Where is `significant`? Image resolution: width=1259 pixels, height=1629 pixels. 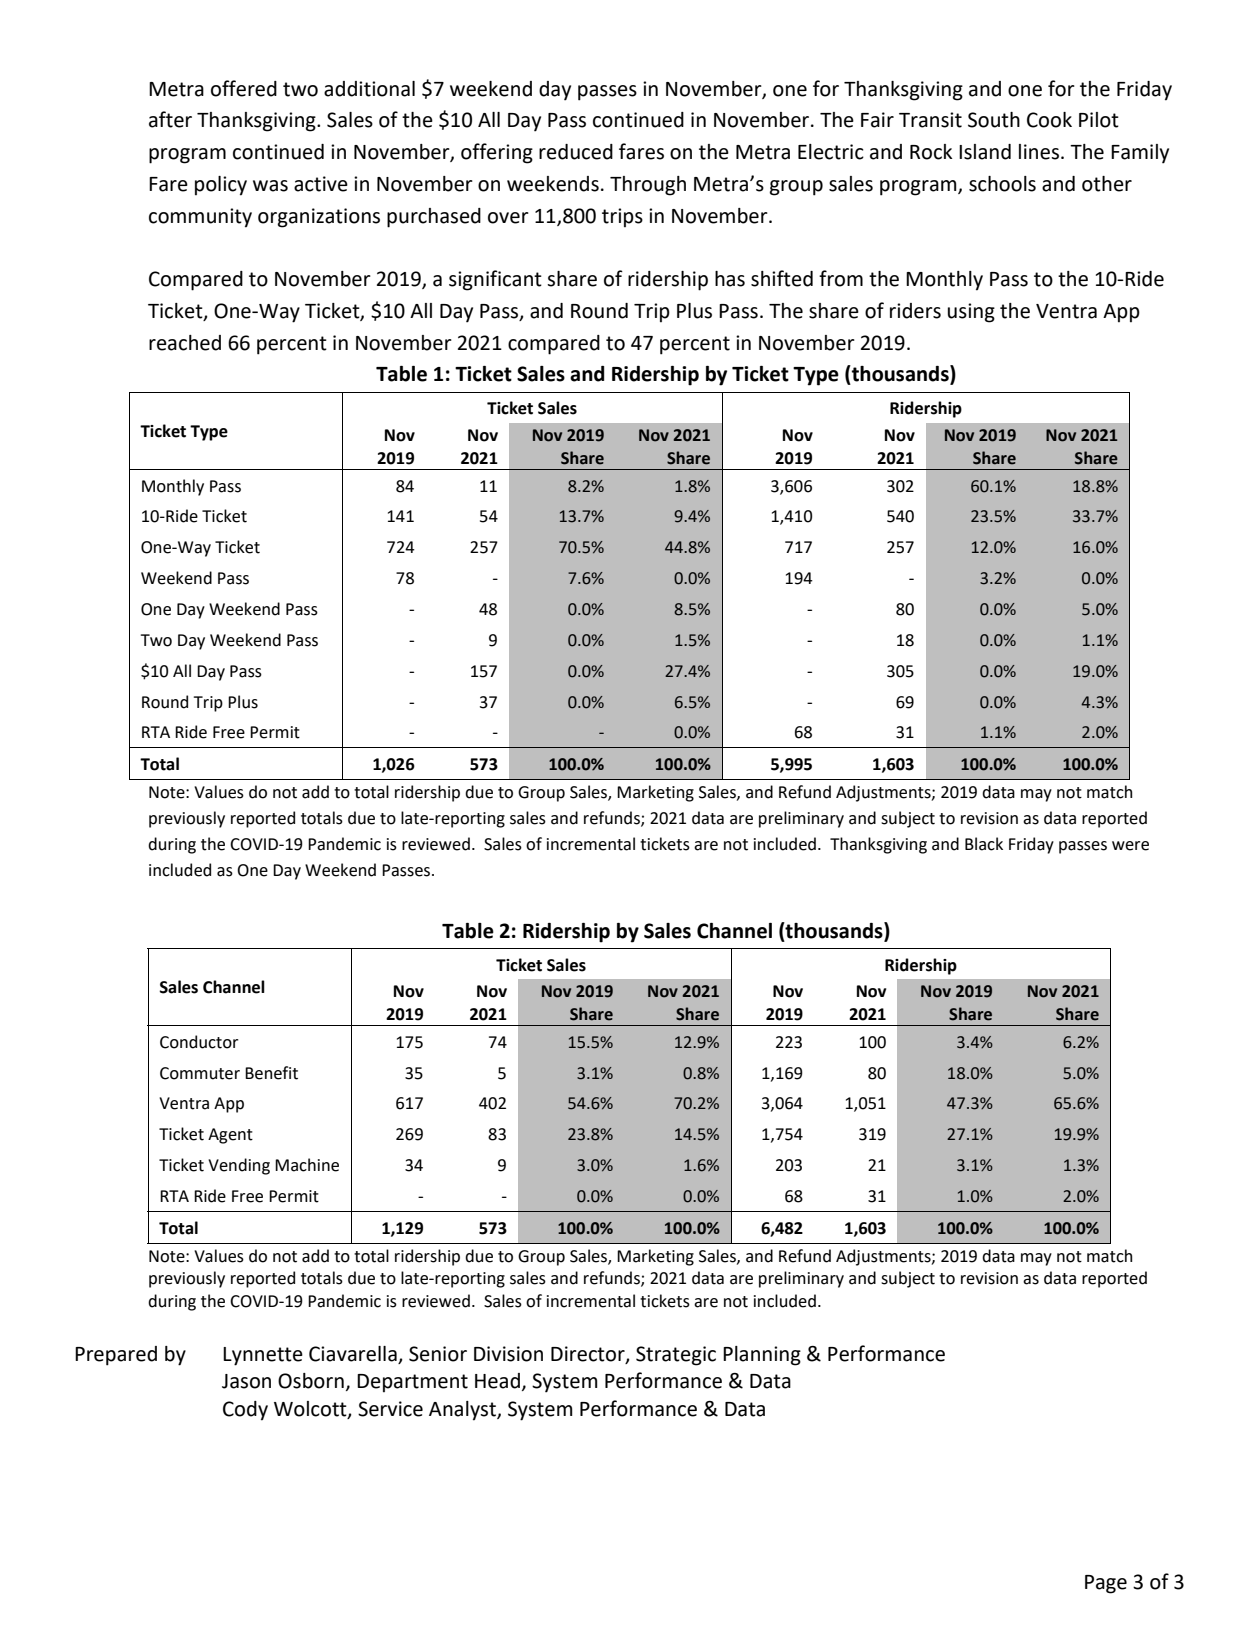
significant is located at coordinates (495, 280).
